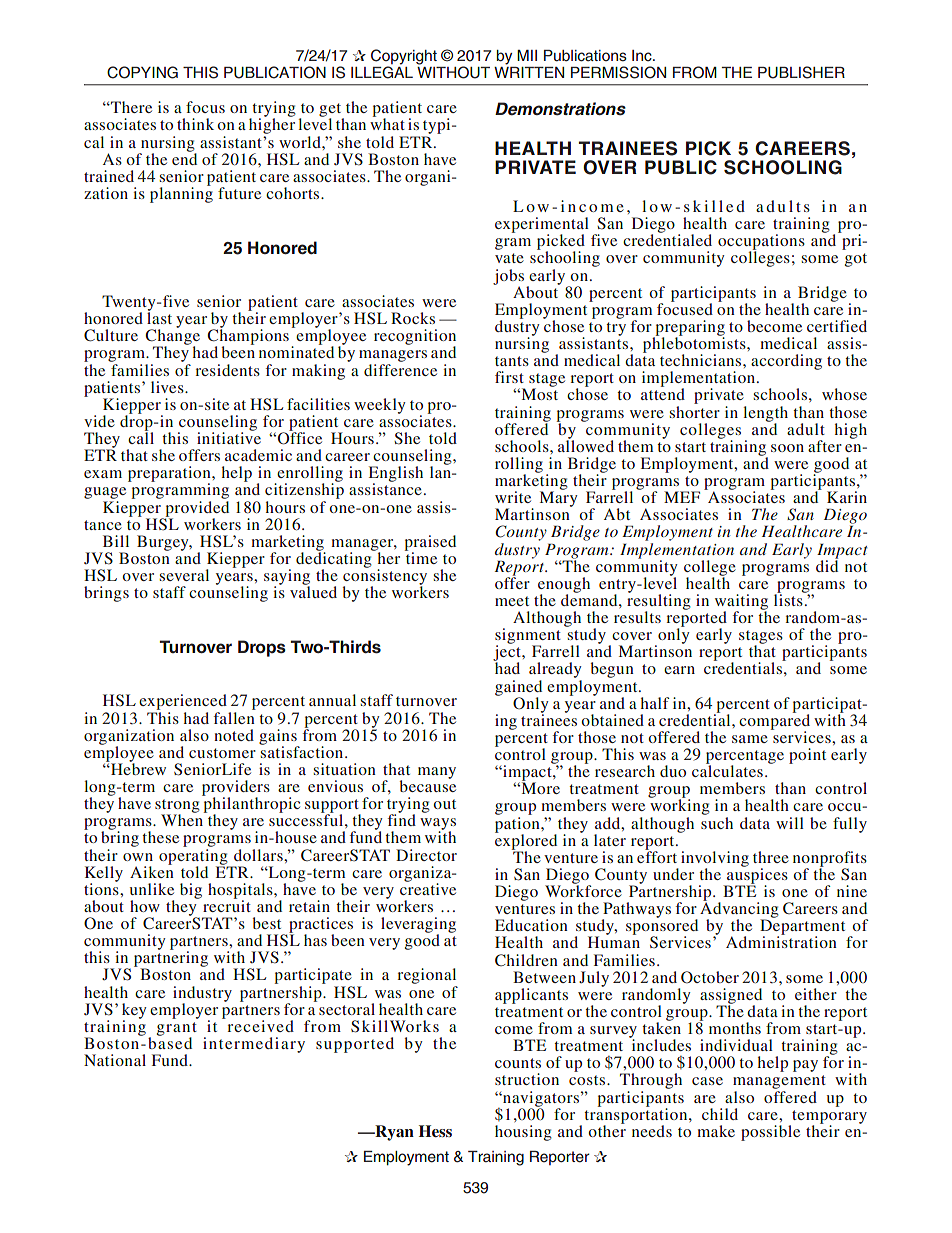 This screenshot has width=952, height=1233. I want to click on big, so click(191, 891).
